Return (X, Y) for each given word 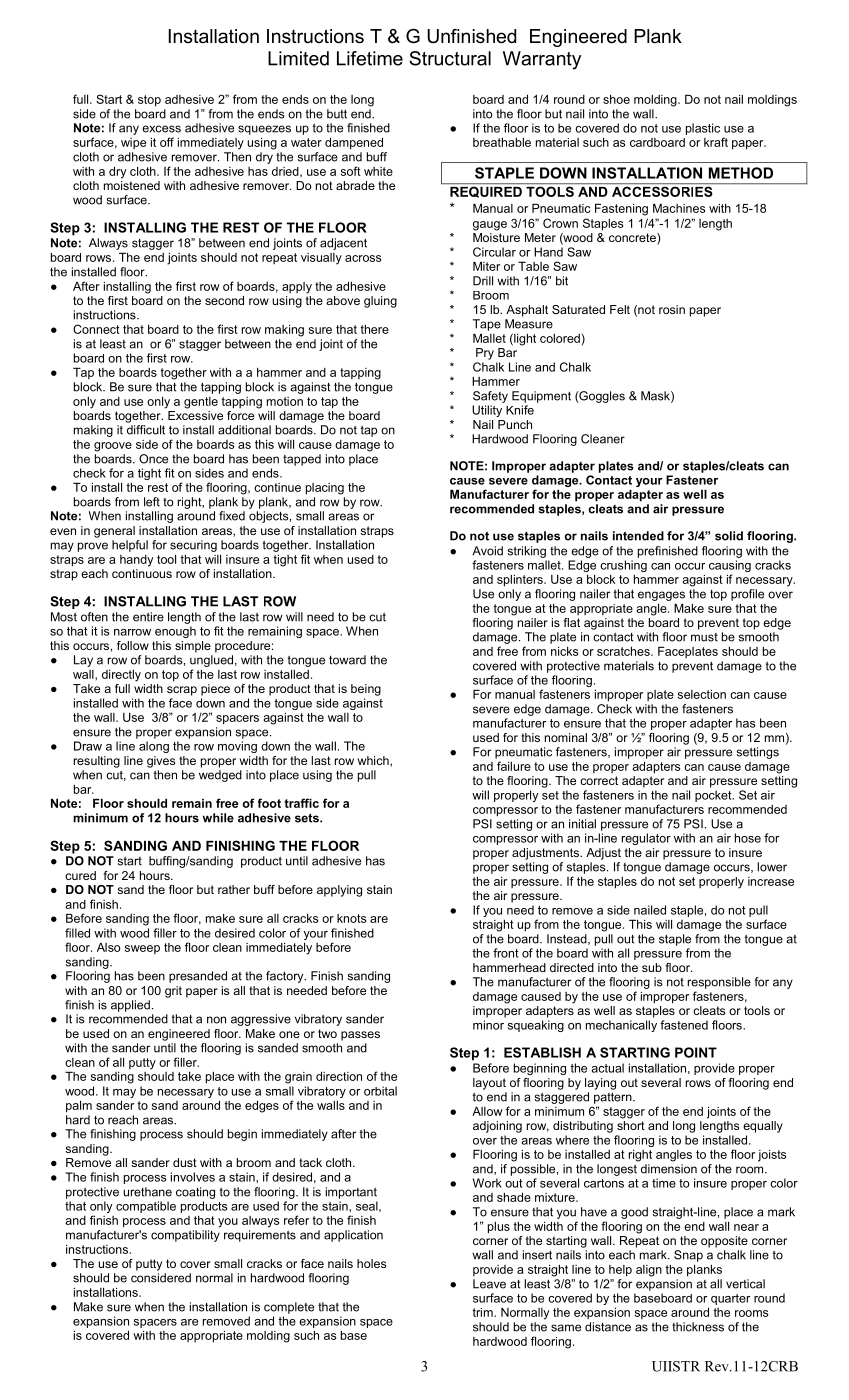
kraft (716, 142)
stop (149, 101)
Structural (450, 58)
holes (371, 1263)
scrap (182, 691)
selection (702, 694)
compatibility (185, 1236)
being (366, 690)
